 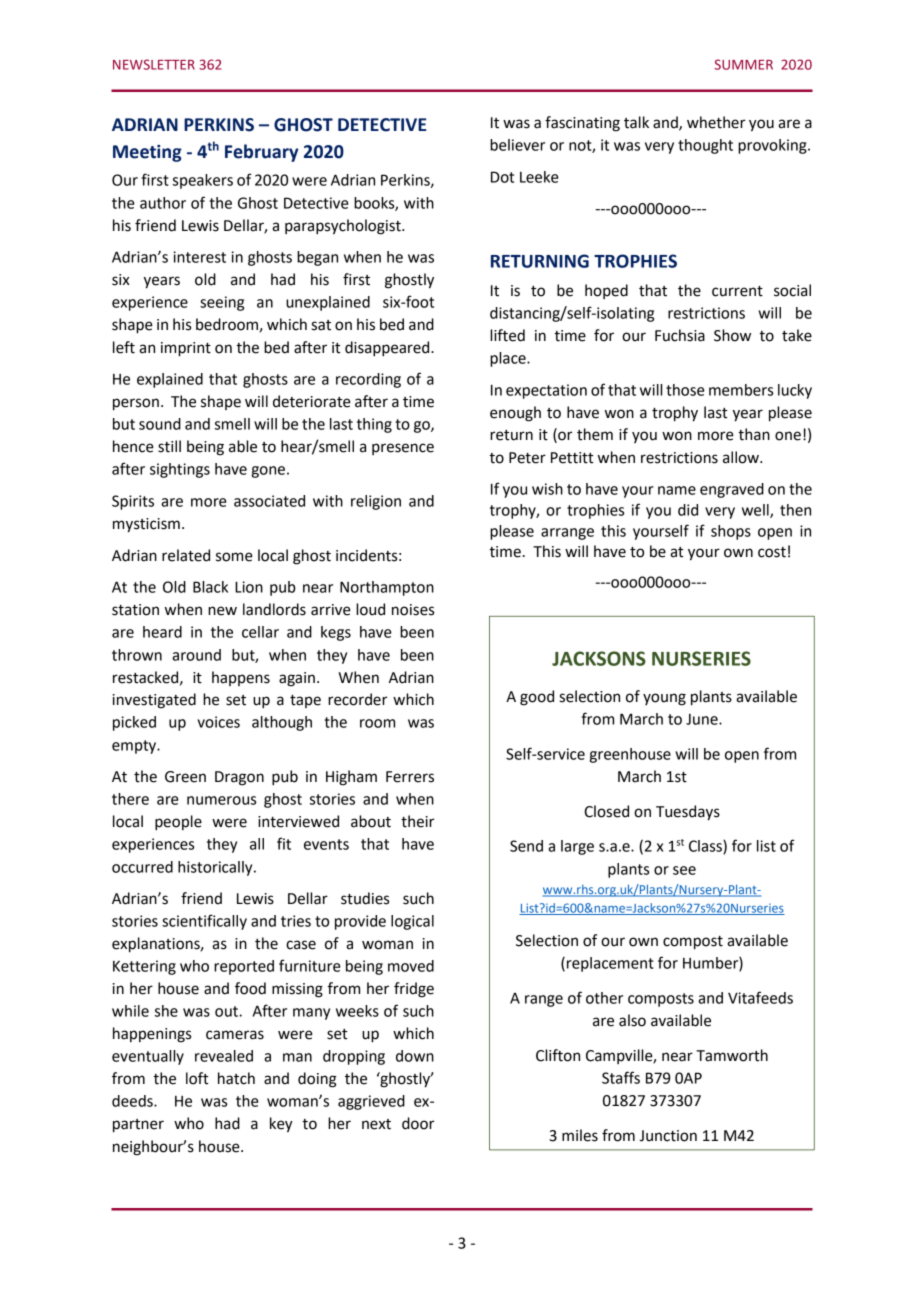 What do you see at coordinates (376, 502) in the screenshot?
I see `religion` at bounding box center [376, 502].
